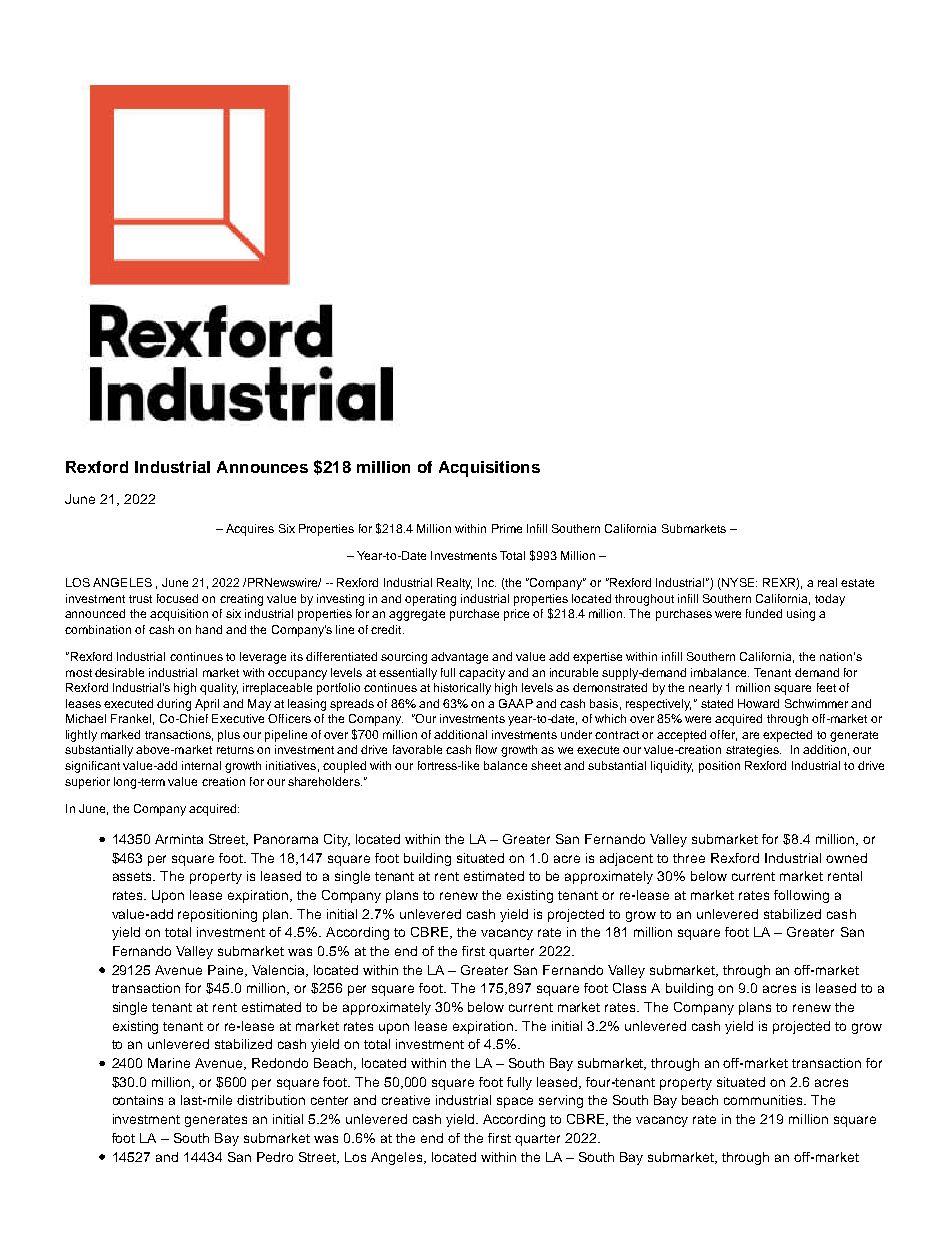 This screenshot has height=1233, width=952. What do you see at coordinates (262, 467) in the screenshot?
I see `Announces` at bounding box center [262, 467].
